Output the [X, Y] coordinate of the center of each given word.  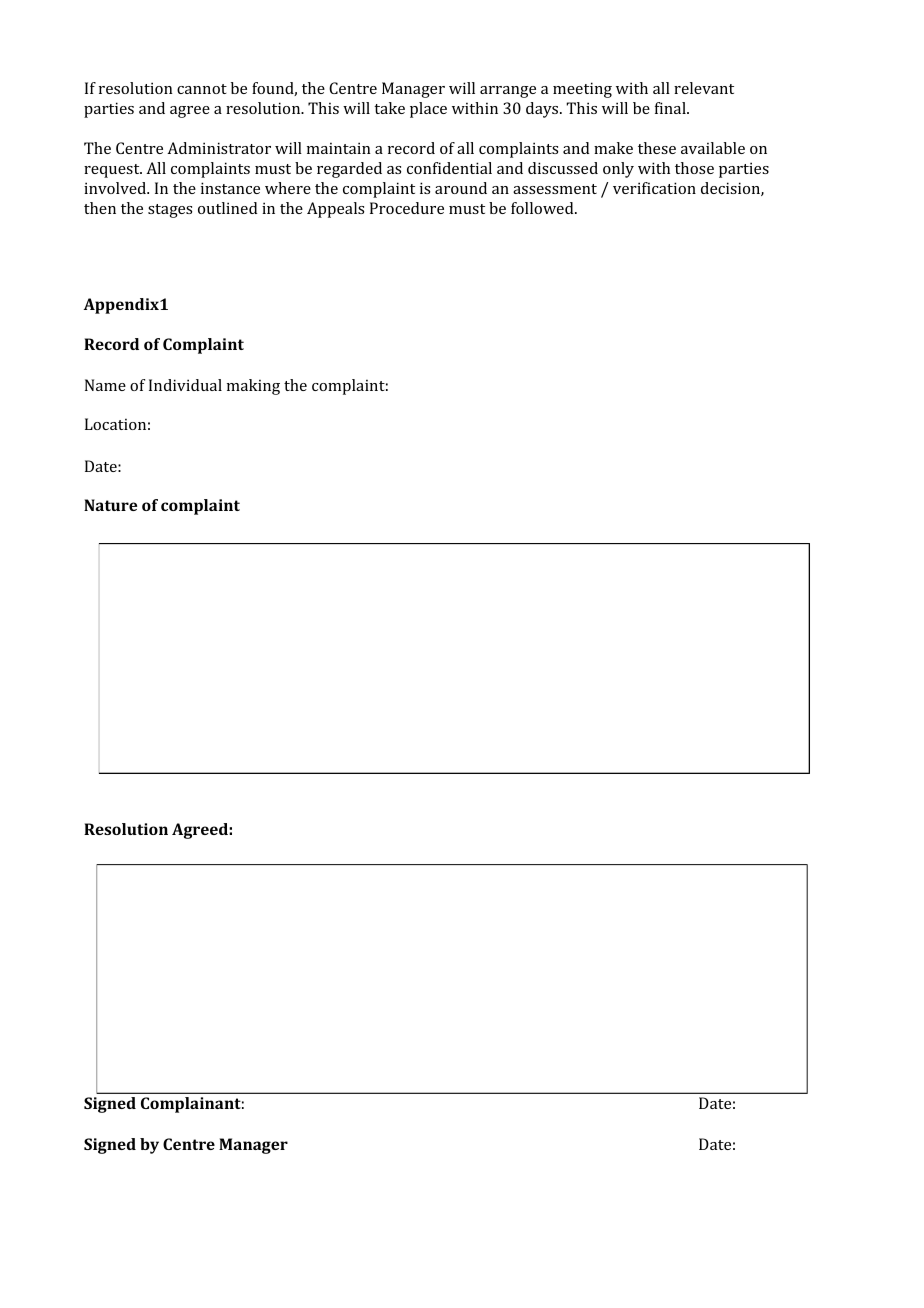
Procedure [407, 208]
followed [543, 208]
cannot [202, 89]
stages [170, 211]
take [389, 108]
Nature [110, 505]
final [671, 108]
